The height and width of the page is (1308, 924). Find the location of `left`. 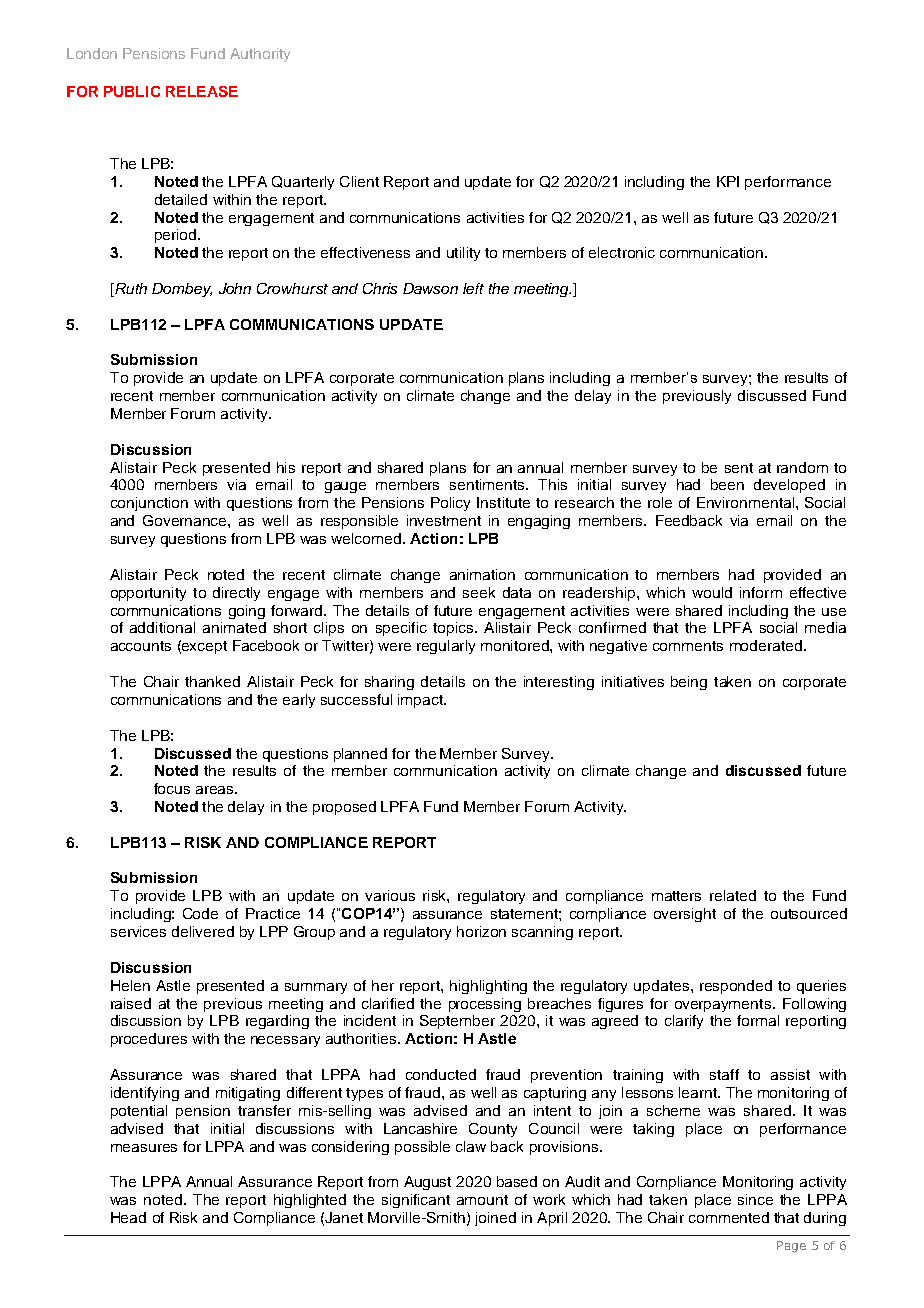

left is located at coordinates (473, 288).
